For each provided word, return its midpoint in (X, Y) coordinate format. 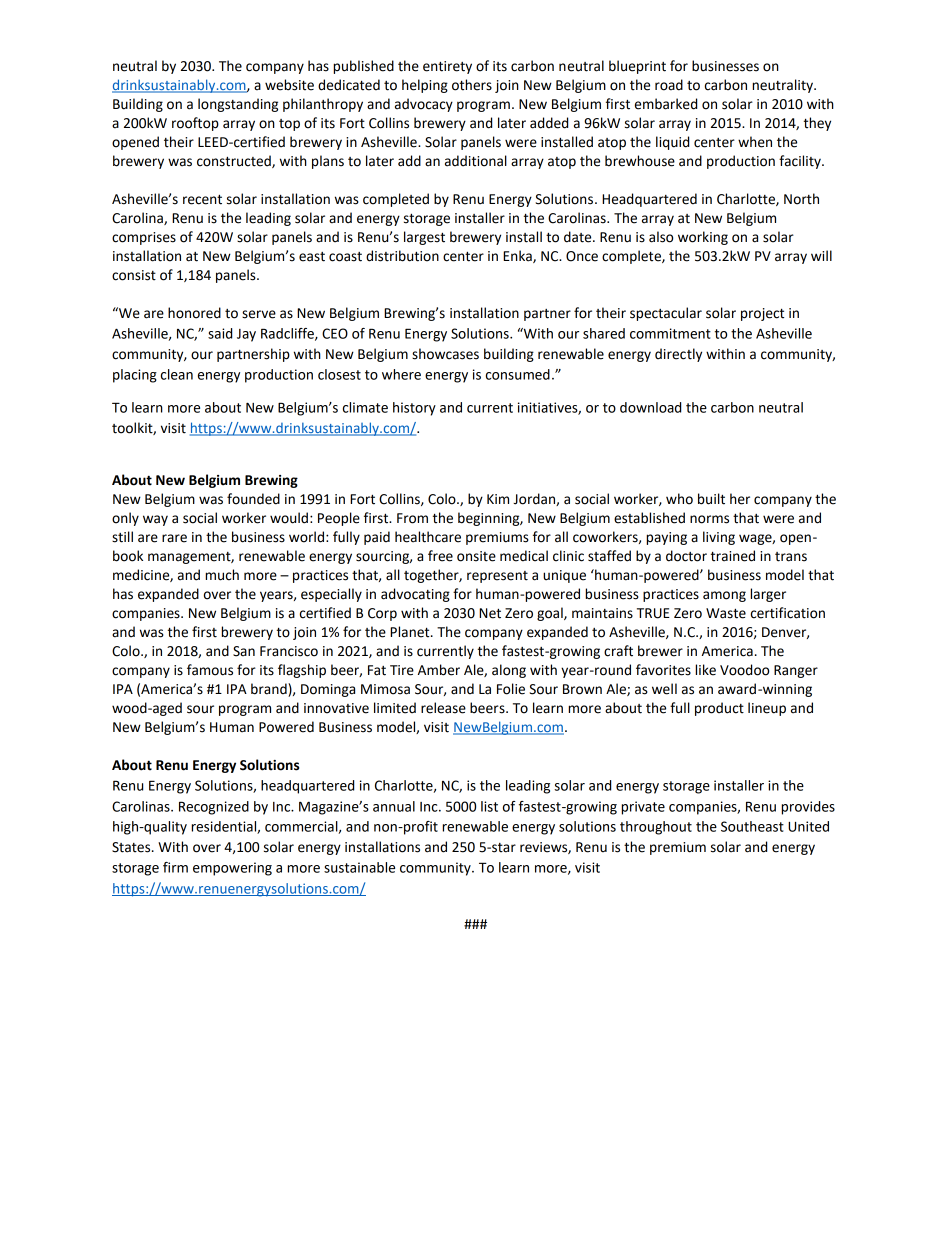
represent (497, 577)
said (220, 333)
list (489, 806)
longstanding (238, 105)
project (762, 314)
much (222, 575)
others (472, 85)
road (669, 85)
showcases (445, 354)
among (724, 596)
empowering (232, 869)
